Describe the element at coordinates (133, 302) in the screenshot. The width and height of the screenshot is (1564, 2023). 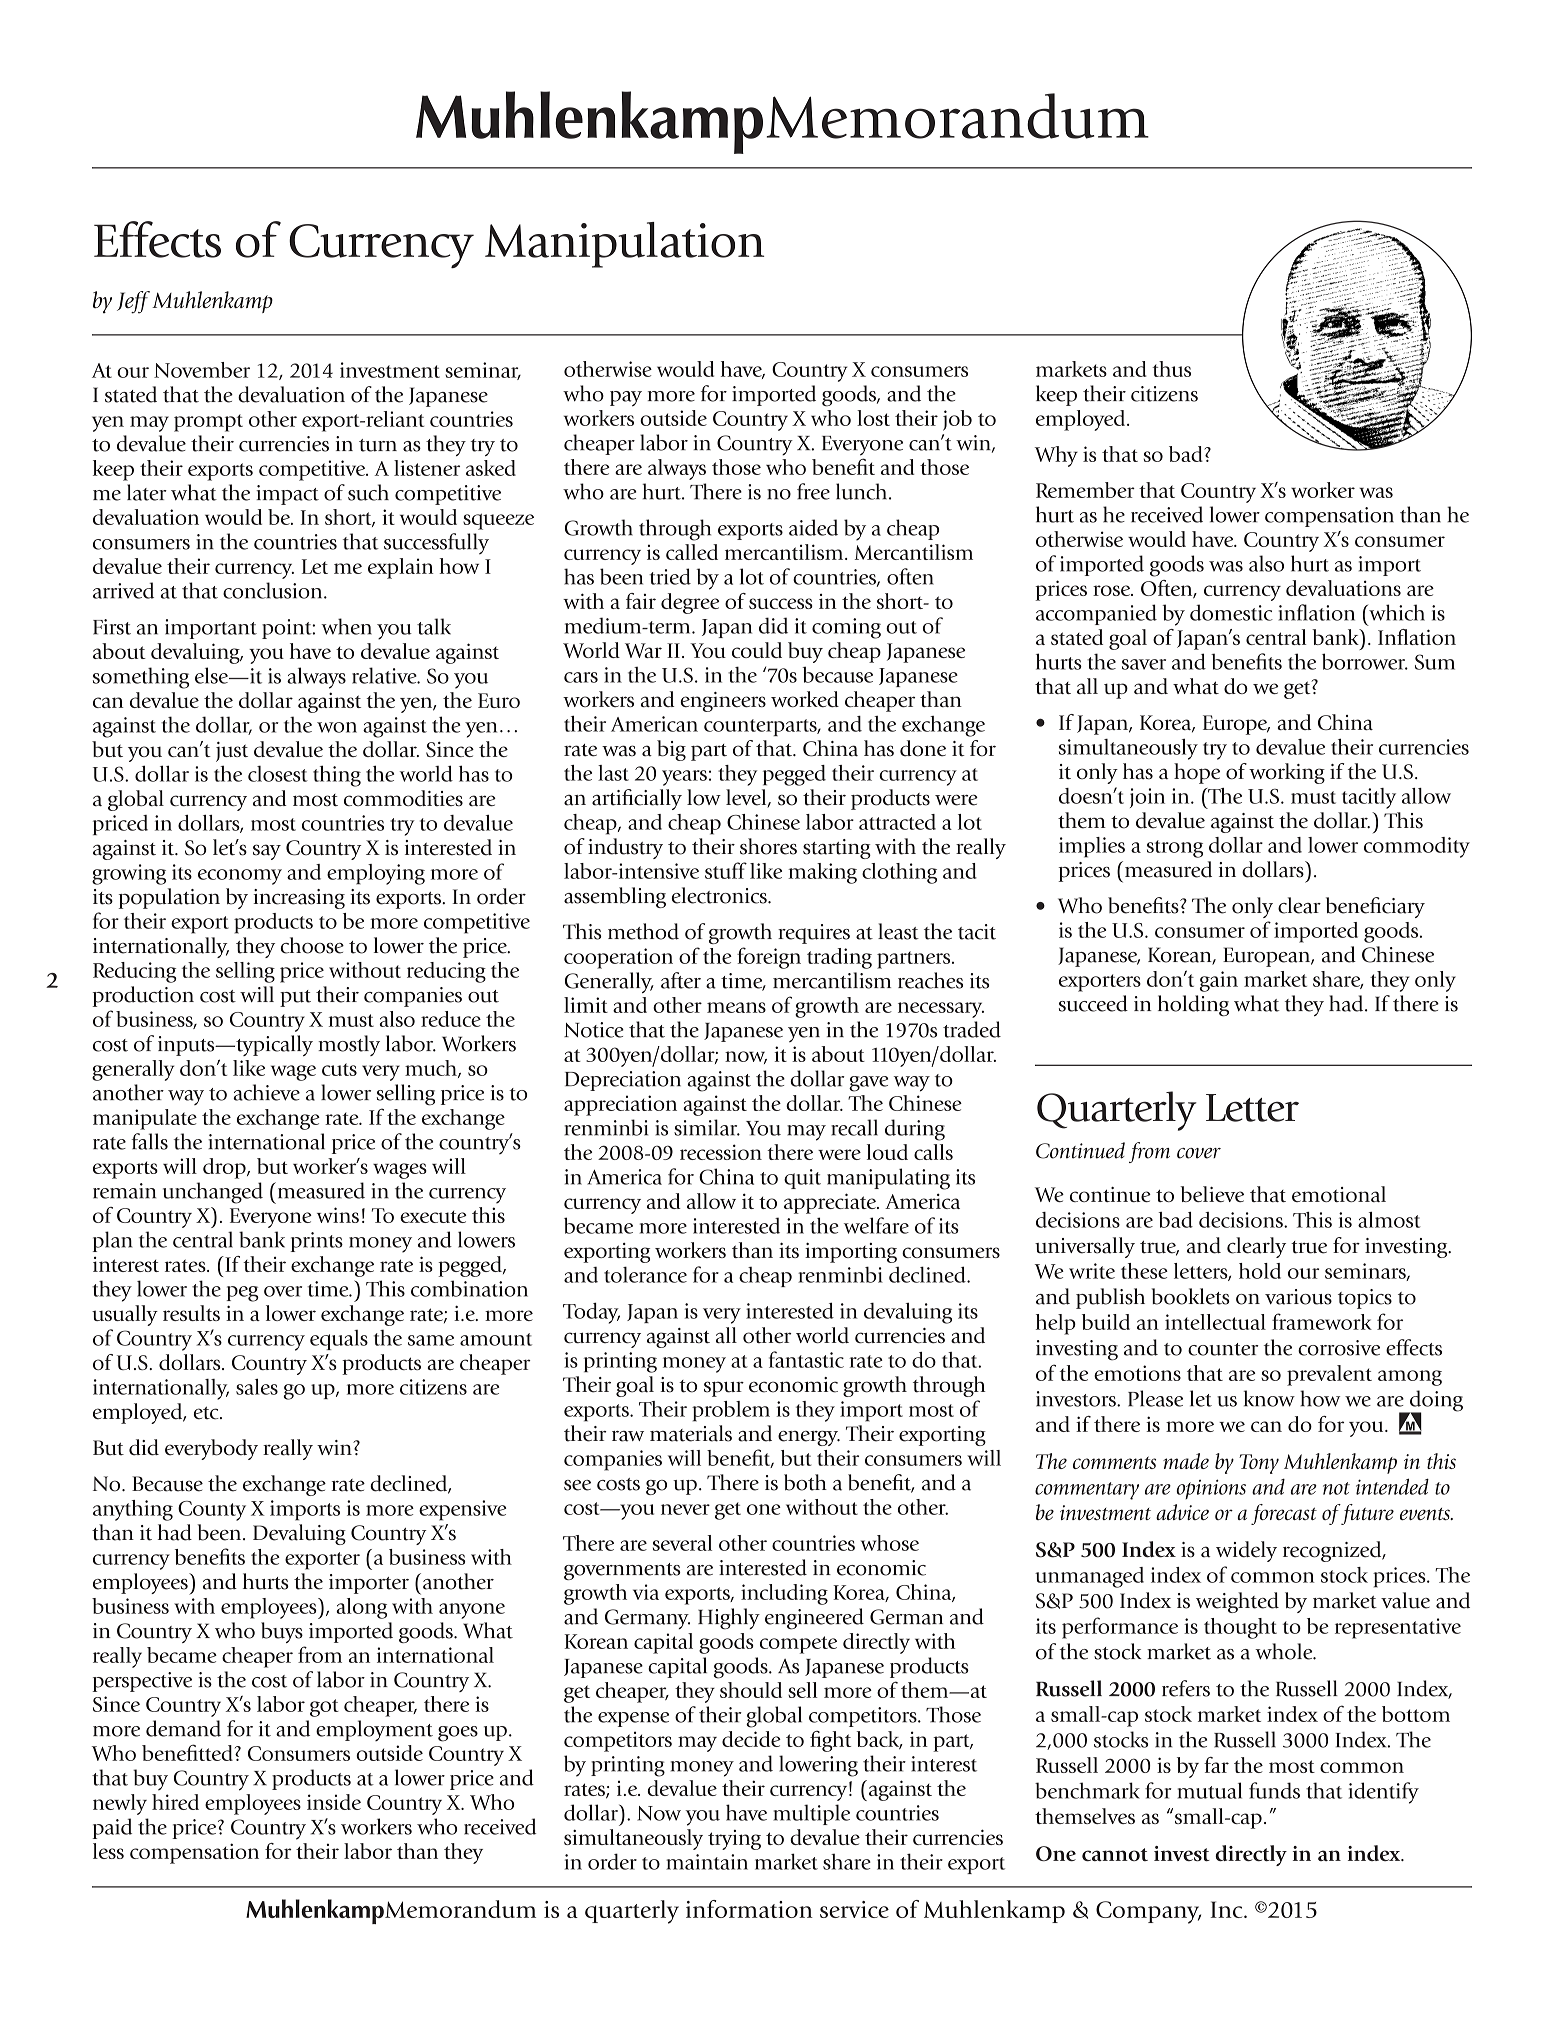
I see `Jeff` at that location.
